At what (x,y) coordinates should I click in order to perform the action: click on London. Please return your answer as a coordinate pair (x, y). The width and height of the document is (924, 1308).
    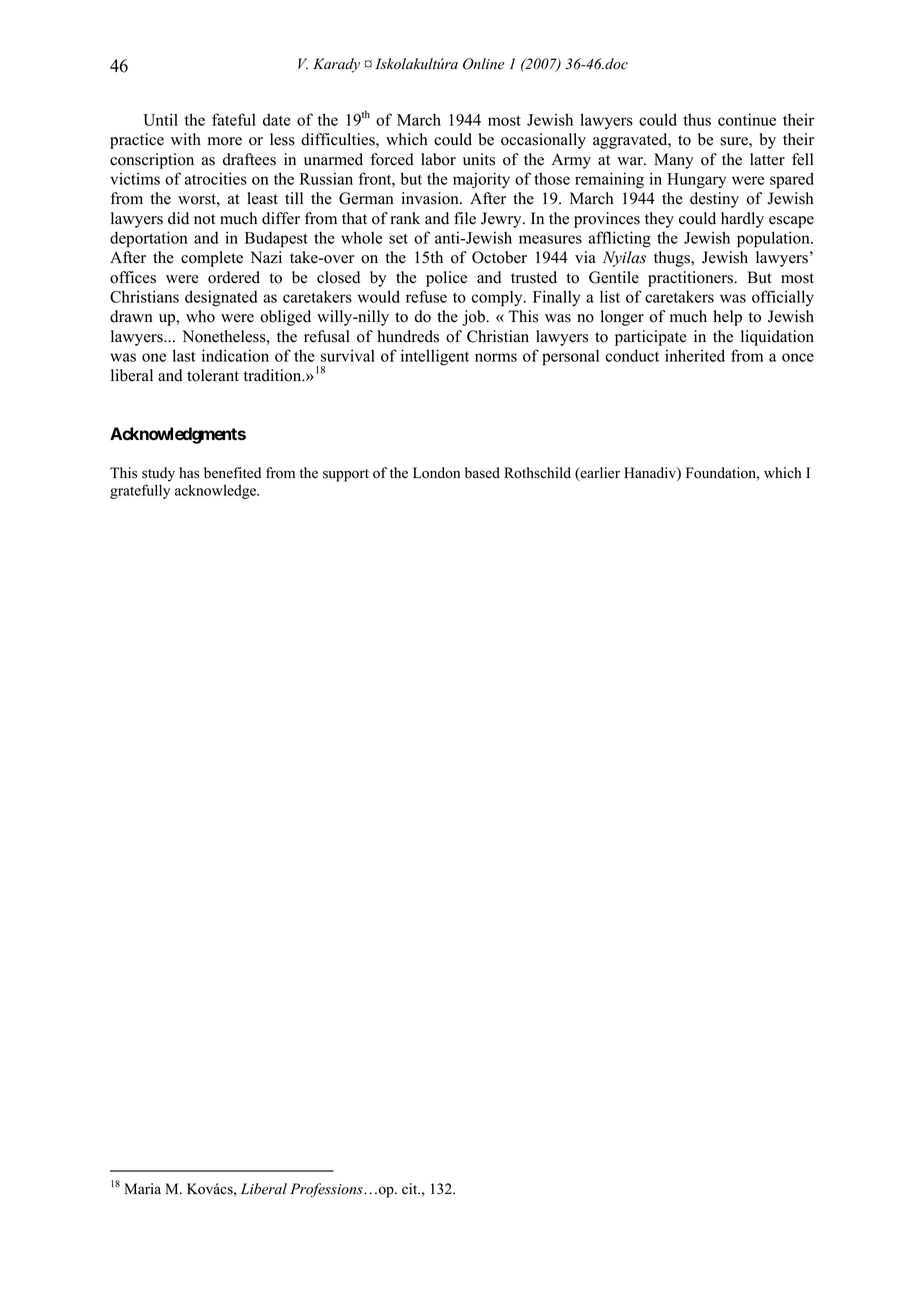
    Looking at the image, I should click on (436, 473).
